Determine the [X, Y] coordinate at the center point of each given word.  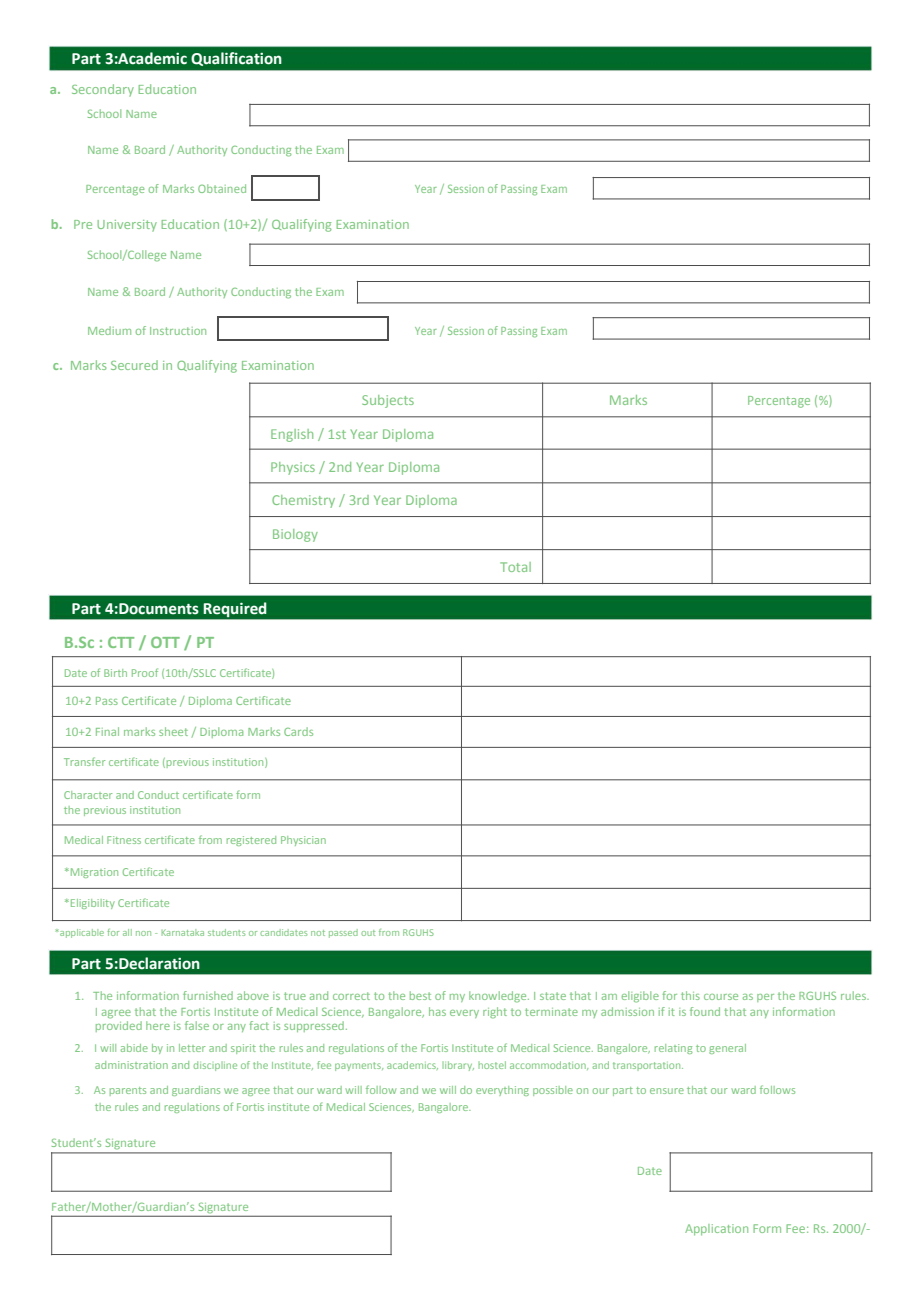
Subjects [388, 401]
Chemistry [303, 501]
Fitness [124, 840]
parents [128, 1091]
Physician [303, 841]
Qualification [236, 59]
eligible [640, 997]
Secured [134, 365]
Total [515, 567]
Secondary [103, 90]
